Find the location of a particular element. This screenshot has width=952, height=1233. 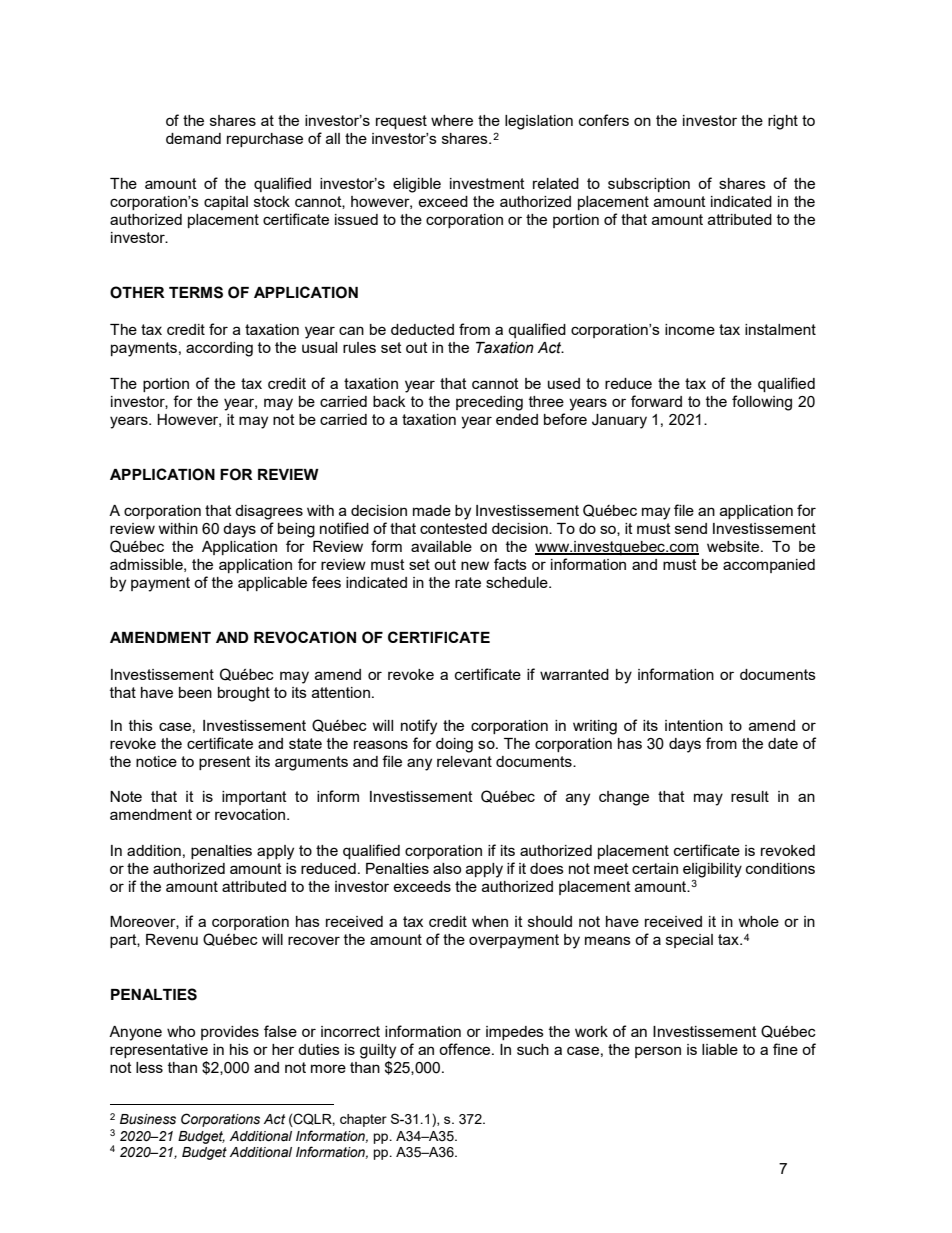

demand is located at coordinates (193, 138).
